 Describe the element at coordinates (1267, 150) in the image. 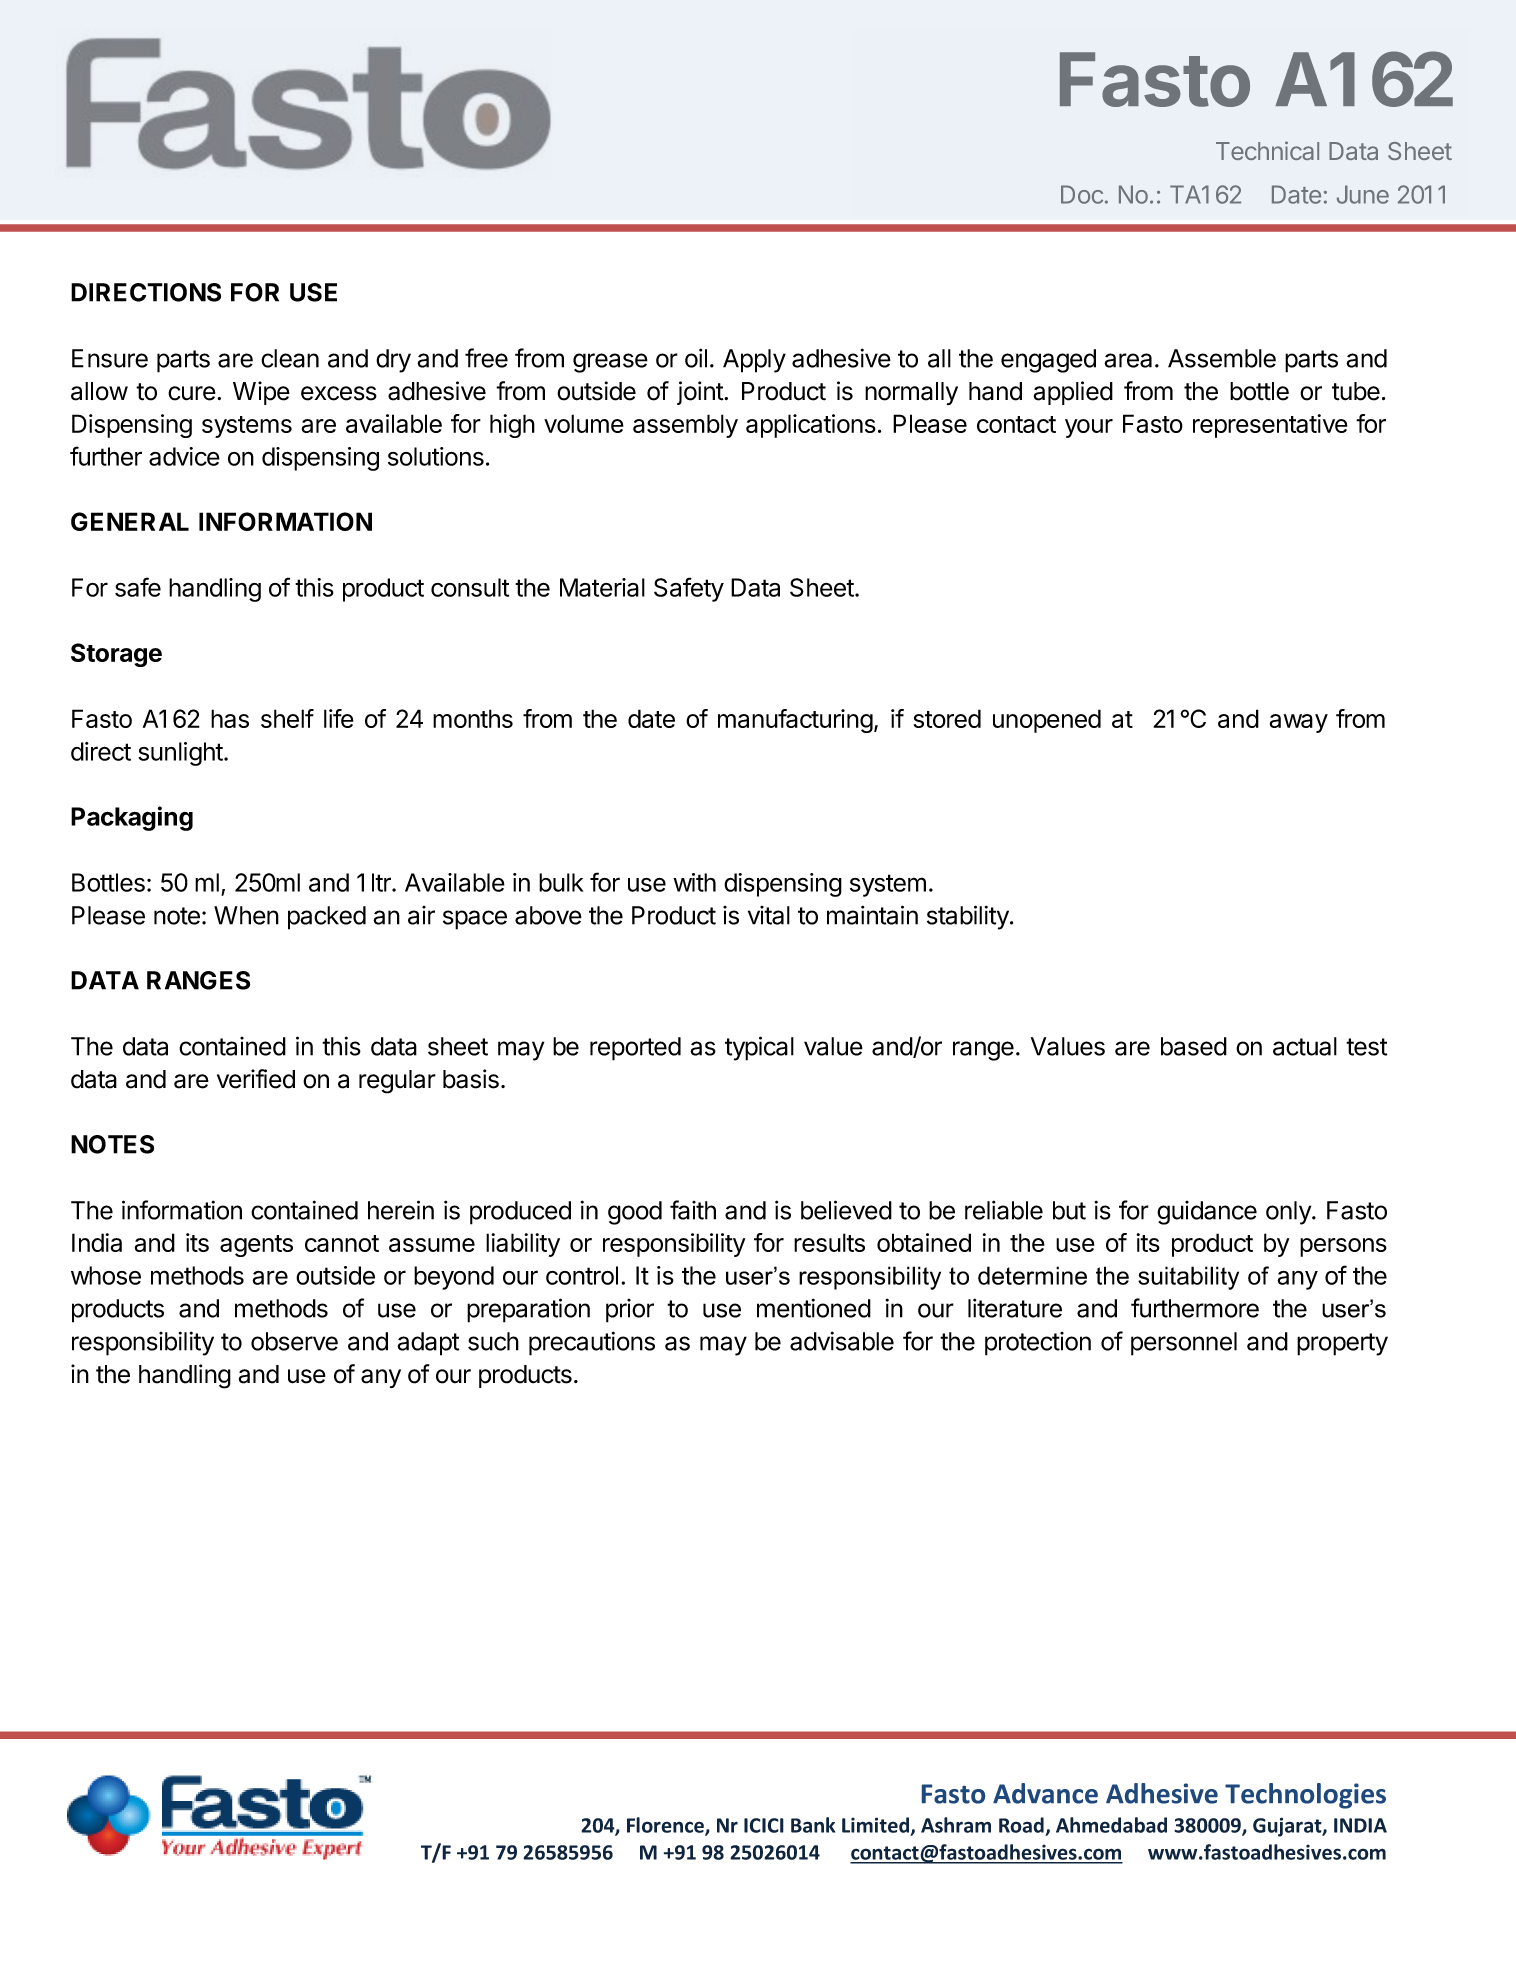

I see `Technical` at that location.
